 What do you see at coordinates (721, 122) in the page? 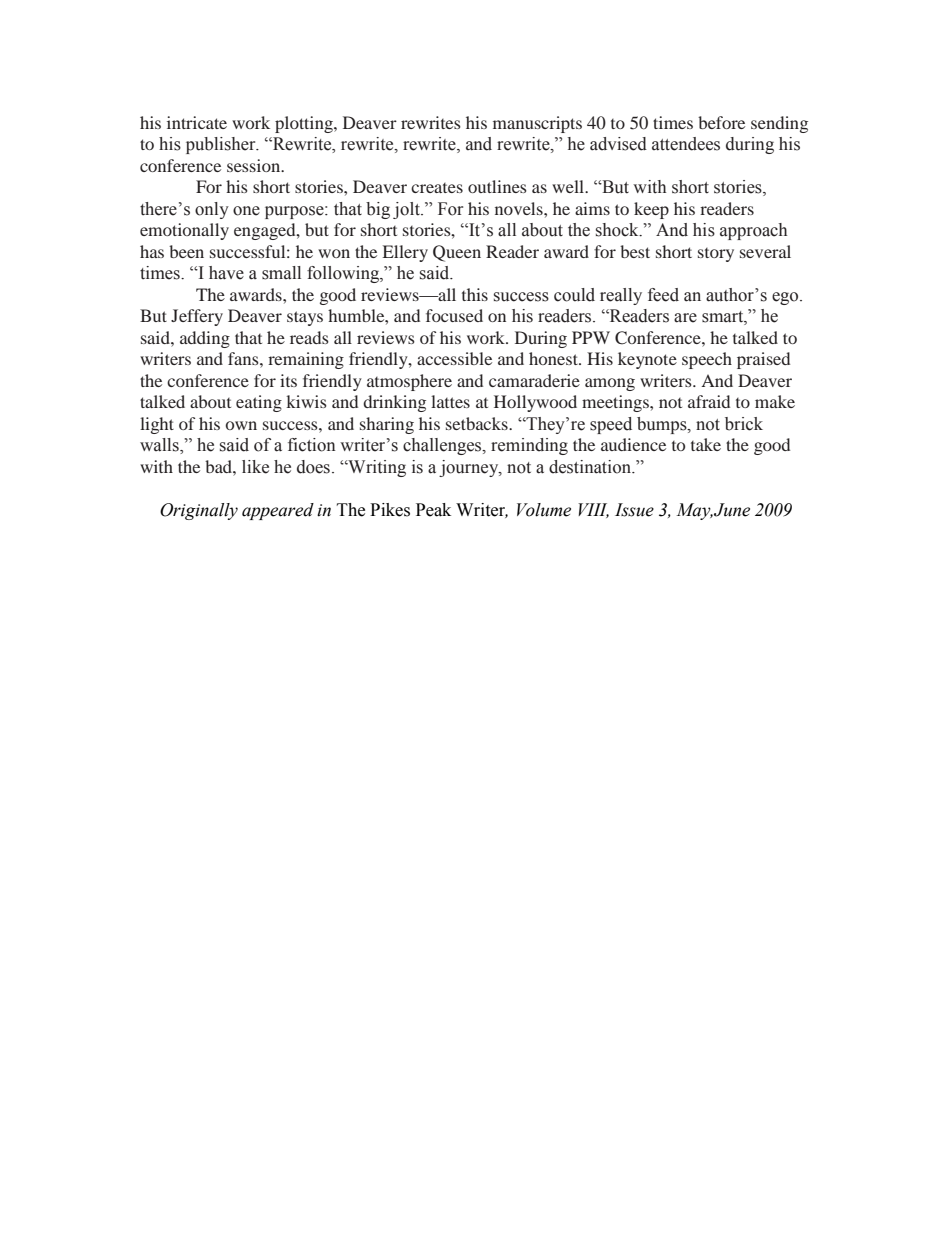
I see `before` at bounding box center [721, 122].
